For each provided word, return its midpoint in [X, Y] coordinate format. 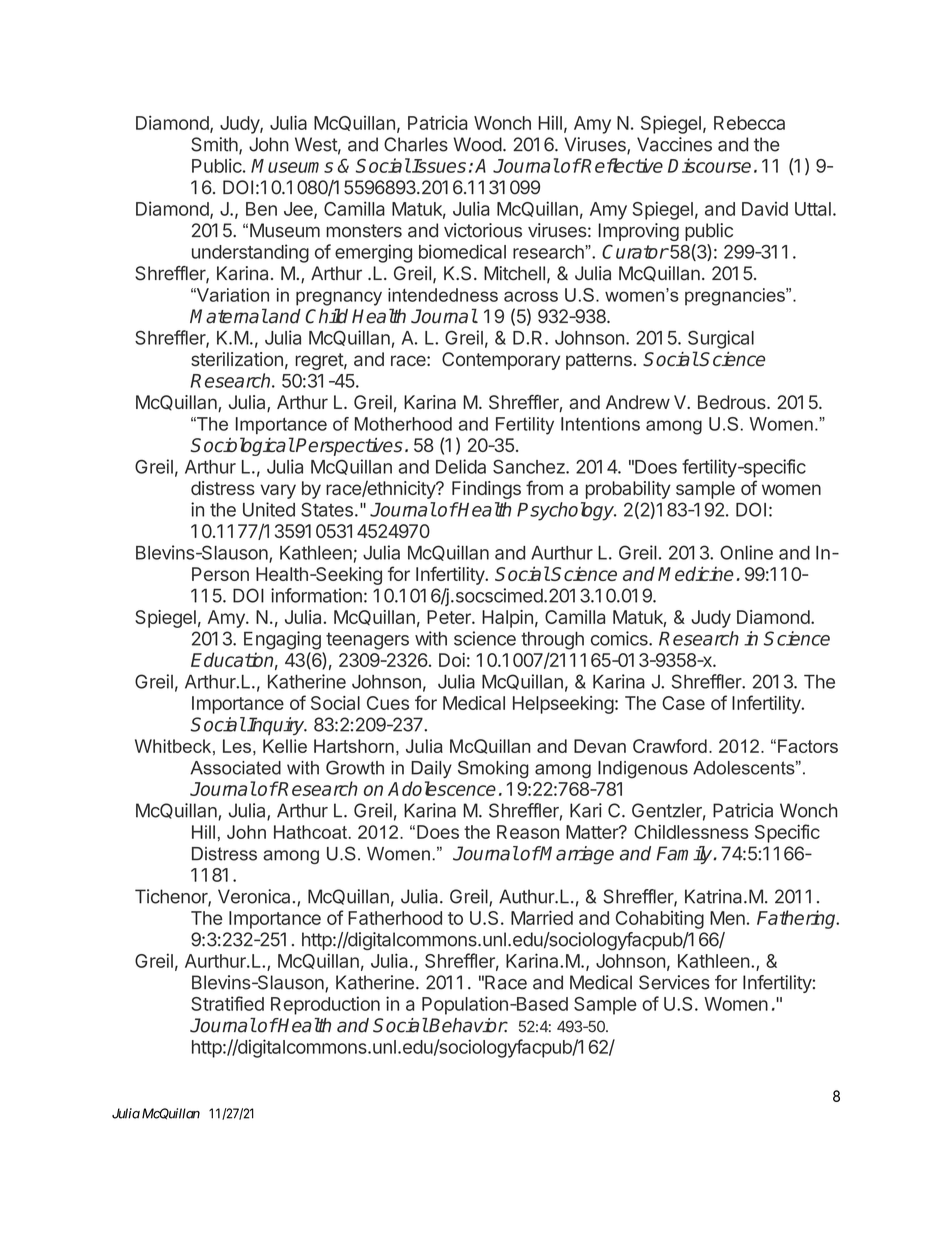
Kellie [285, 746]
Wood [477, 144]
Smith [215, 145]
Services [674, 982]
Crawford [670, 746]
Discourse [709, 165]
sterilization [237, 359]
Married [542, 918]
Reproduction [325, 1005]
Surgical [721, 339]
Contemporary [501, 361]
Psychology [567, 511]
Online [746, 552]
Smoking [493, 769]
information [316, 595]
